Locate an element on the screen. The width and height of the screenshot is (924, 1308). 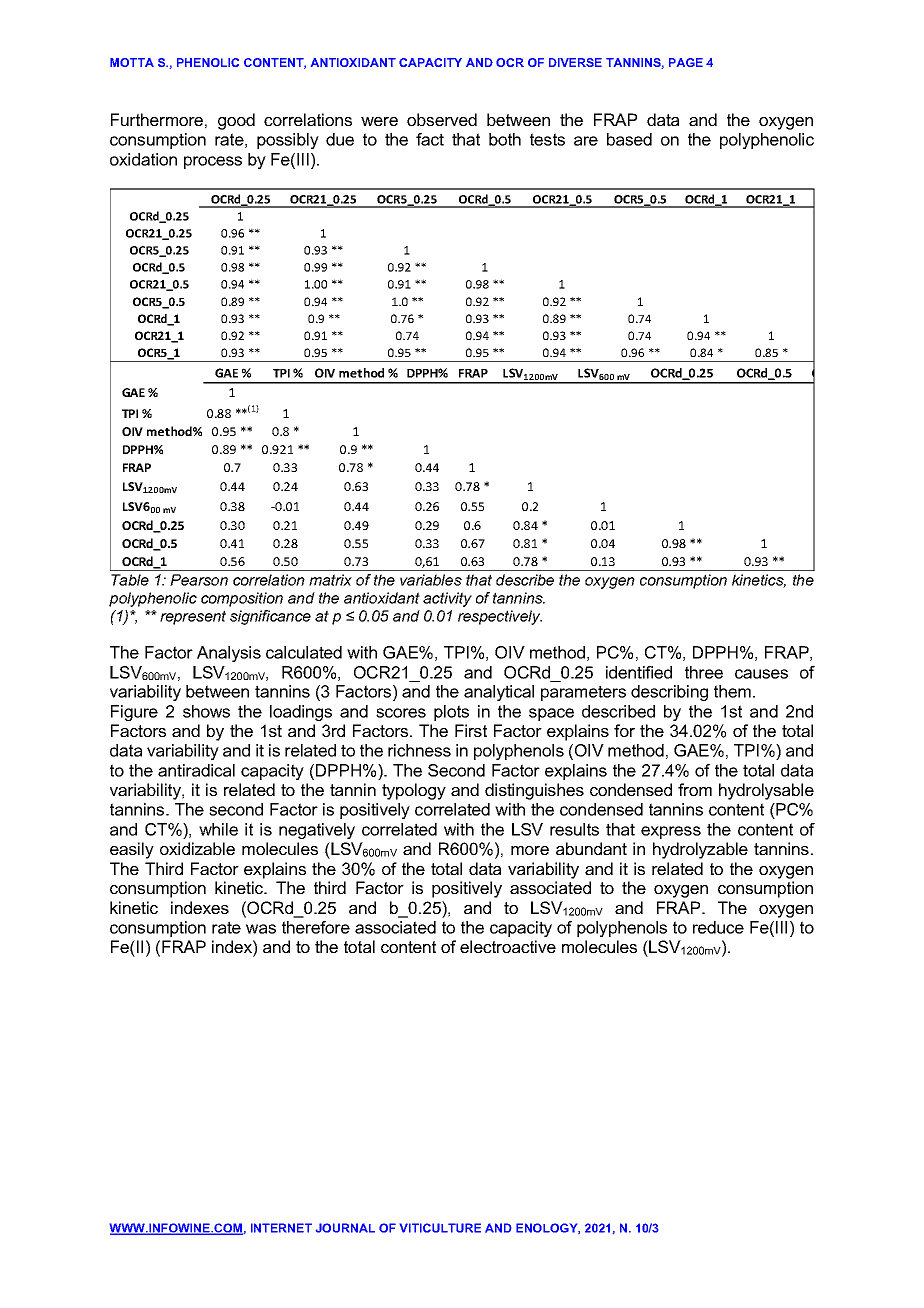
reduce is located at coordinates (718, 927).
